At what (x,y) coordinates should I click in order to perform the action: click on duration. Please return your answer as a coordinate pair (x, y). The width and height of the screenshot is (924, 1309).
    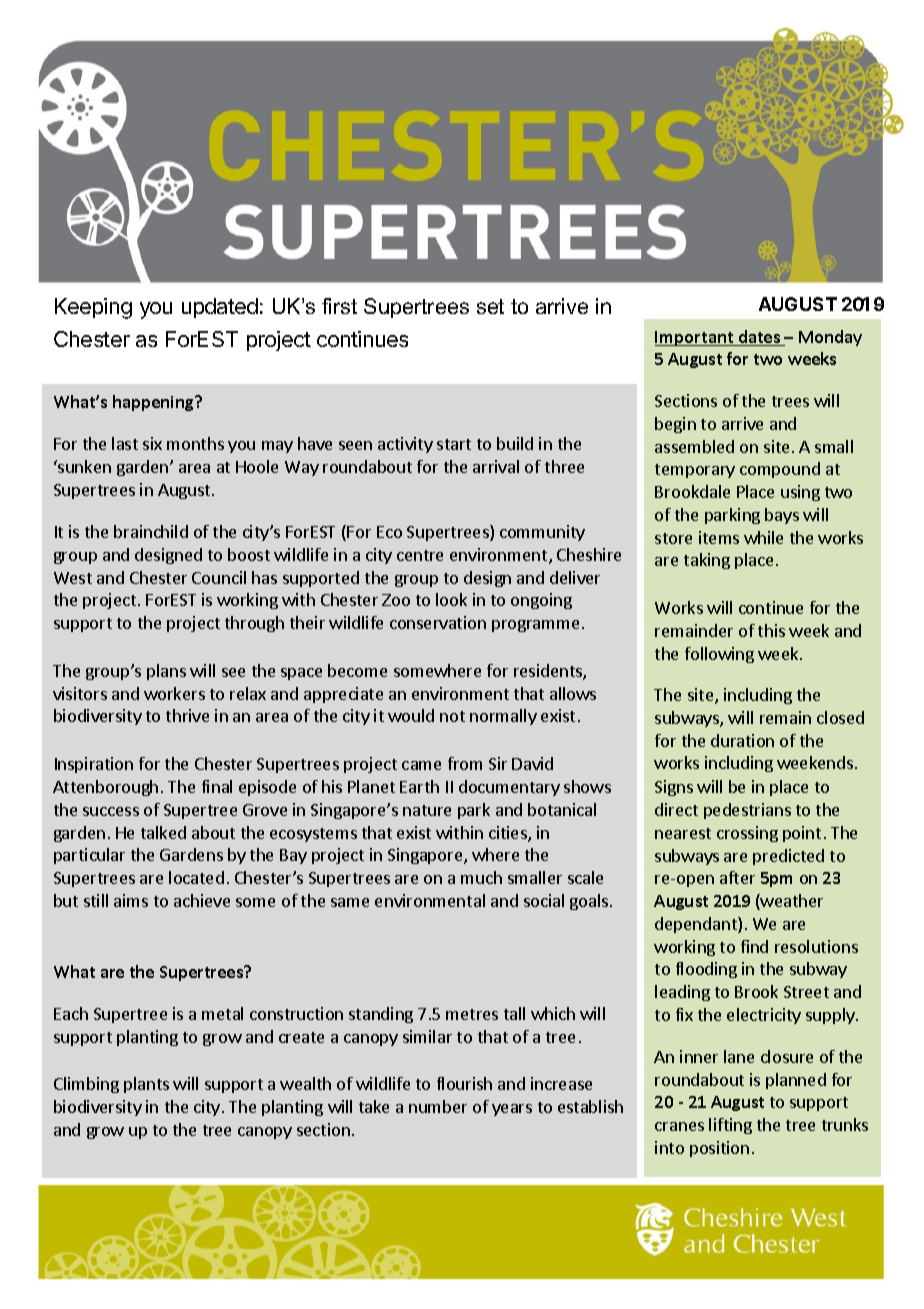
    Looking at the image, I should click on (742, 740).
